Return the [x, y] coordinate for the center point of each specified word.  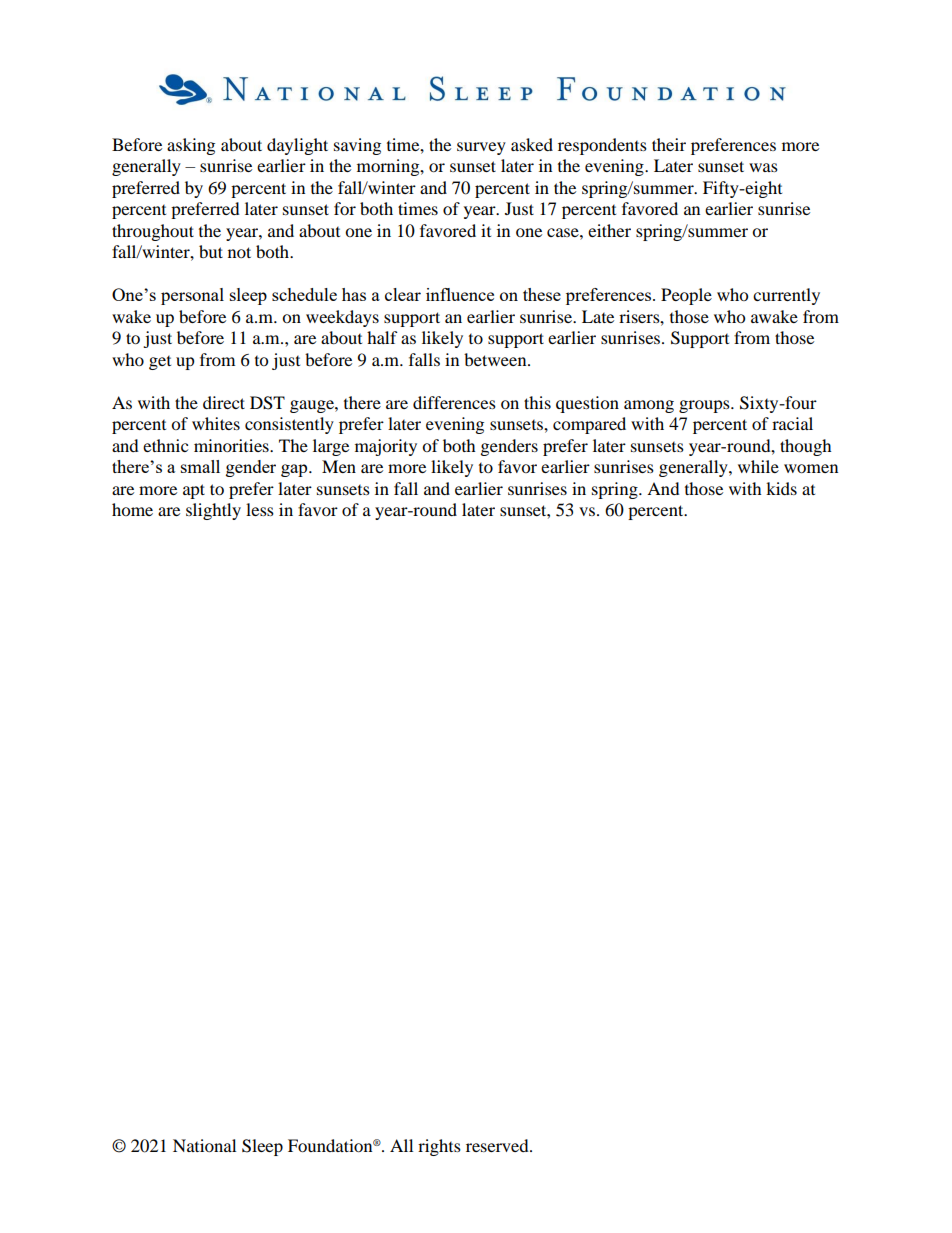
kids [781, 488]
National [204, 1145]
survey [481, 148]
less [260, 509]
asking [191, 146]
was [763, 167]
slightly [213, 511]
